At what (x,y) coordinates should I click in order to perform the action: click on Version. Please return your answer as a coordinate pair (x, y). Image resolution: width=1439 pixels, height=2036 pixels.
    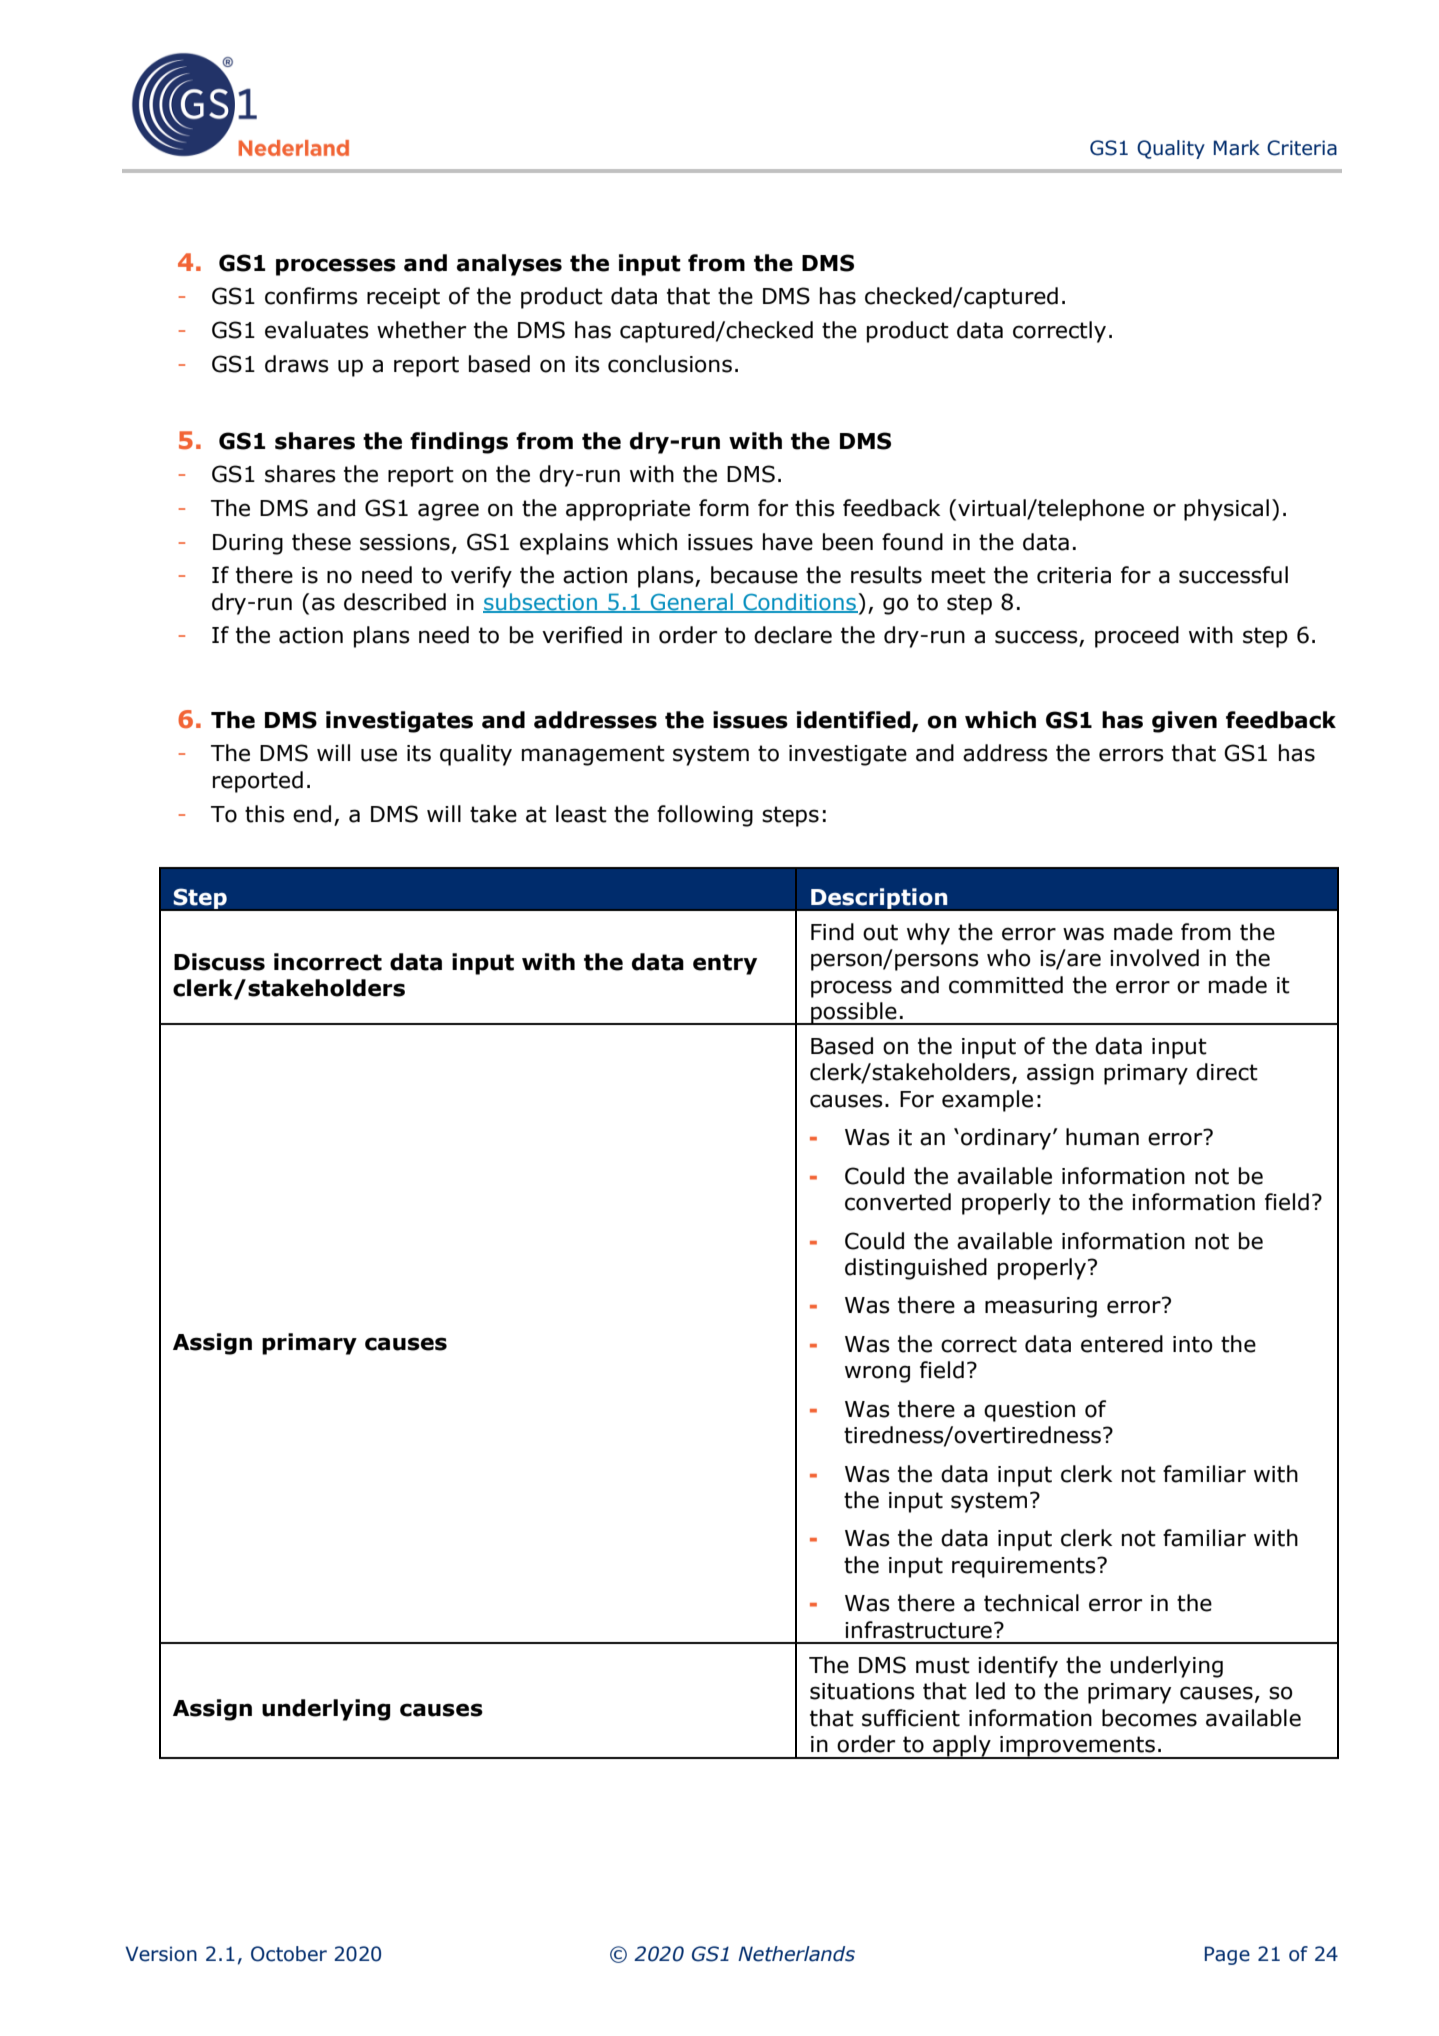
    Looking at the image, I should click on (161, 1954).
